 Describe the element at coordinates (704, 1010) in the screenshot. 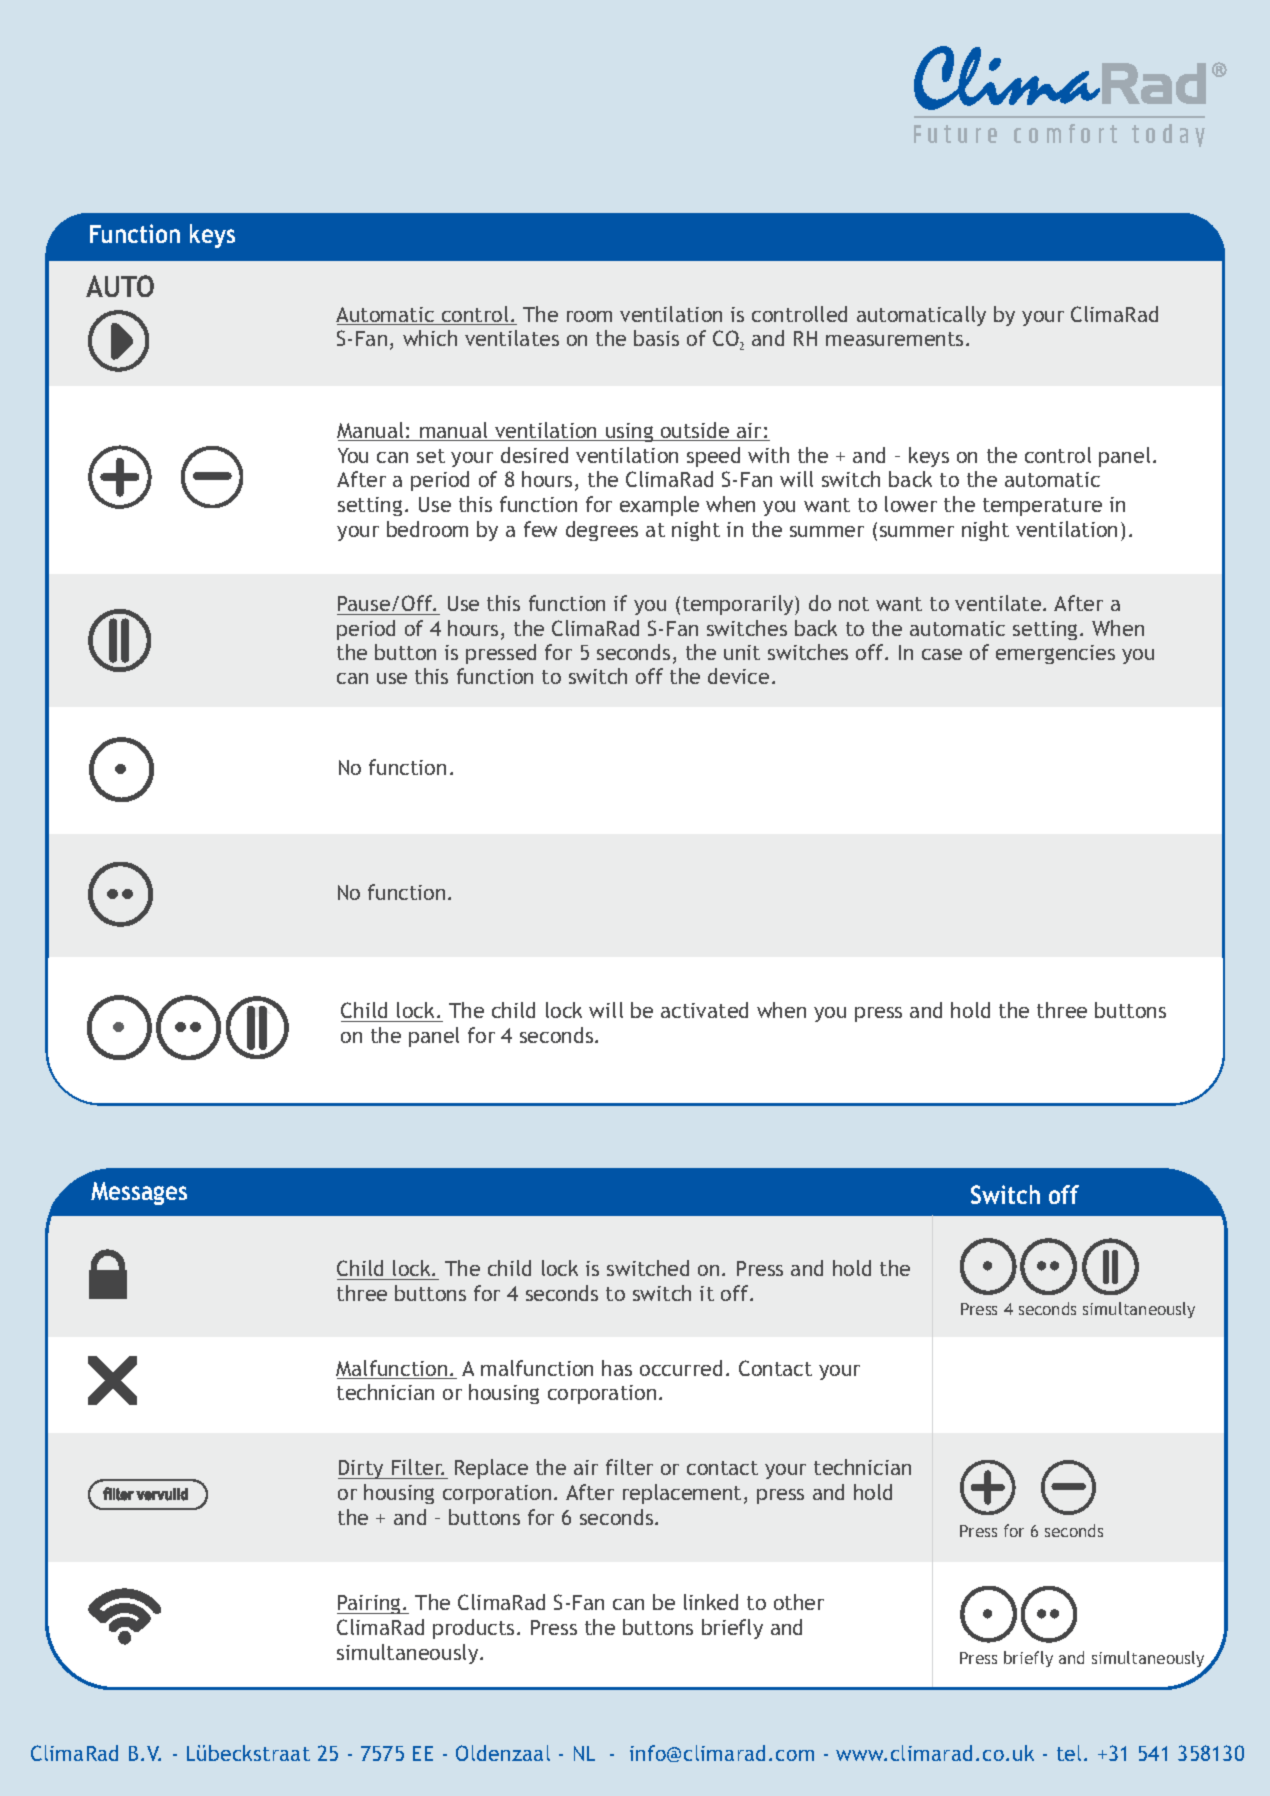

I see `activated` at that location.
